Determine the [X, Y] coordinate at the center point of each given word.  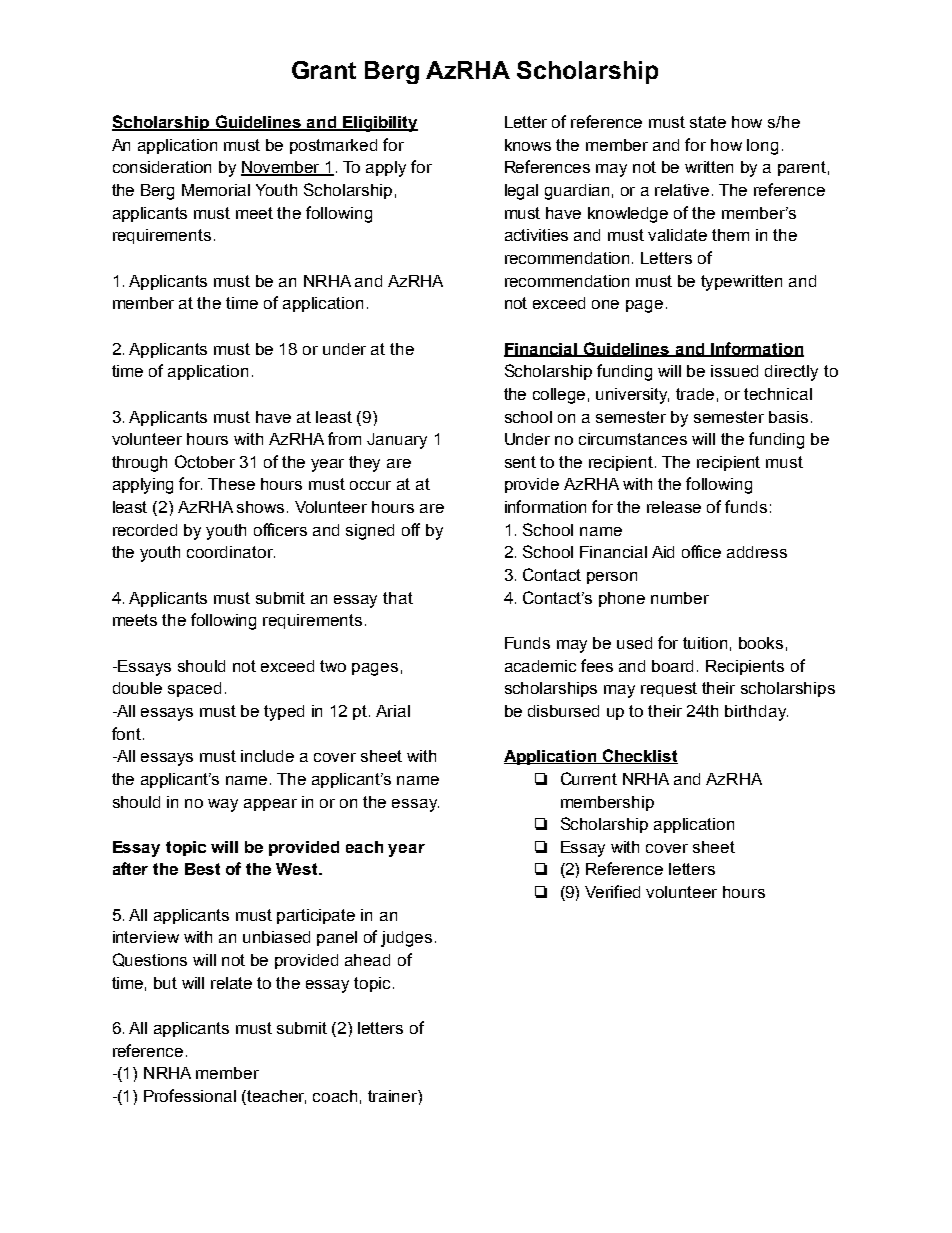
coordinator [231, 552]
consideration [162, 167]
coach [335, 1096]
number [680, 598]
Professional [190, 1095]
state [708, 122]
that [398, 598]
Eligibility [379, 124]
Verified [612, 891]
